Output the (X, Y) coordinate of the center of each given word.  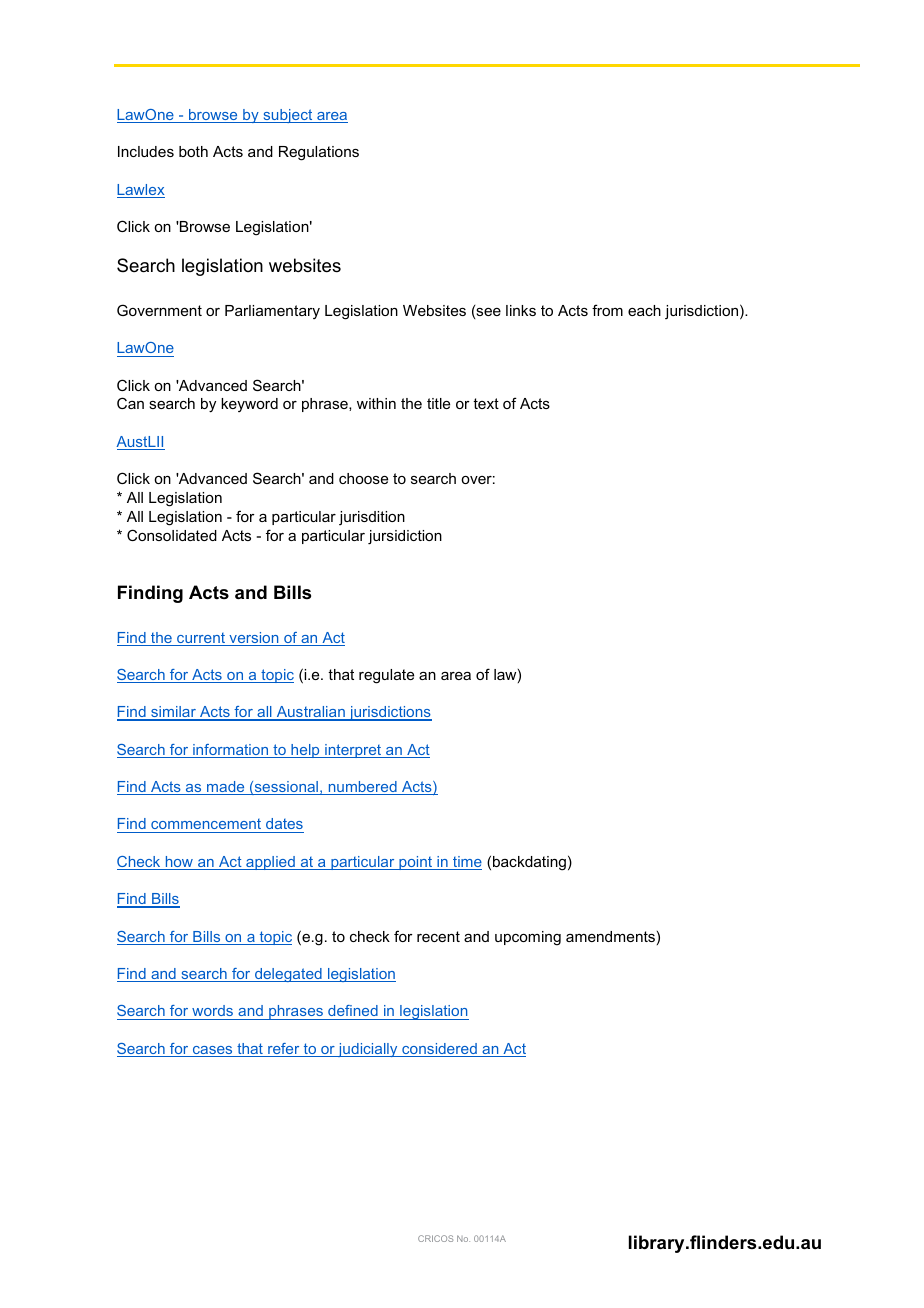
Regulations (319, 153)
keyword (249, 405)
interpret (353, 751)
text (486, 403)
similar (173, 713)
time (466, 863)
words (212, 1012)
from (607, 310)
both (193, 151)
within (376, 403)
